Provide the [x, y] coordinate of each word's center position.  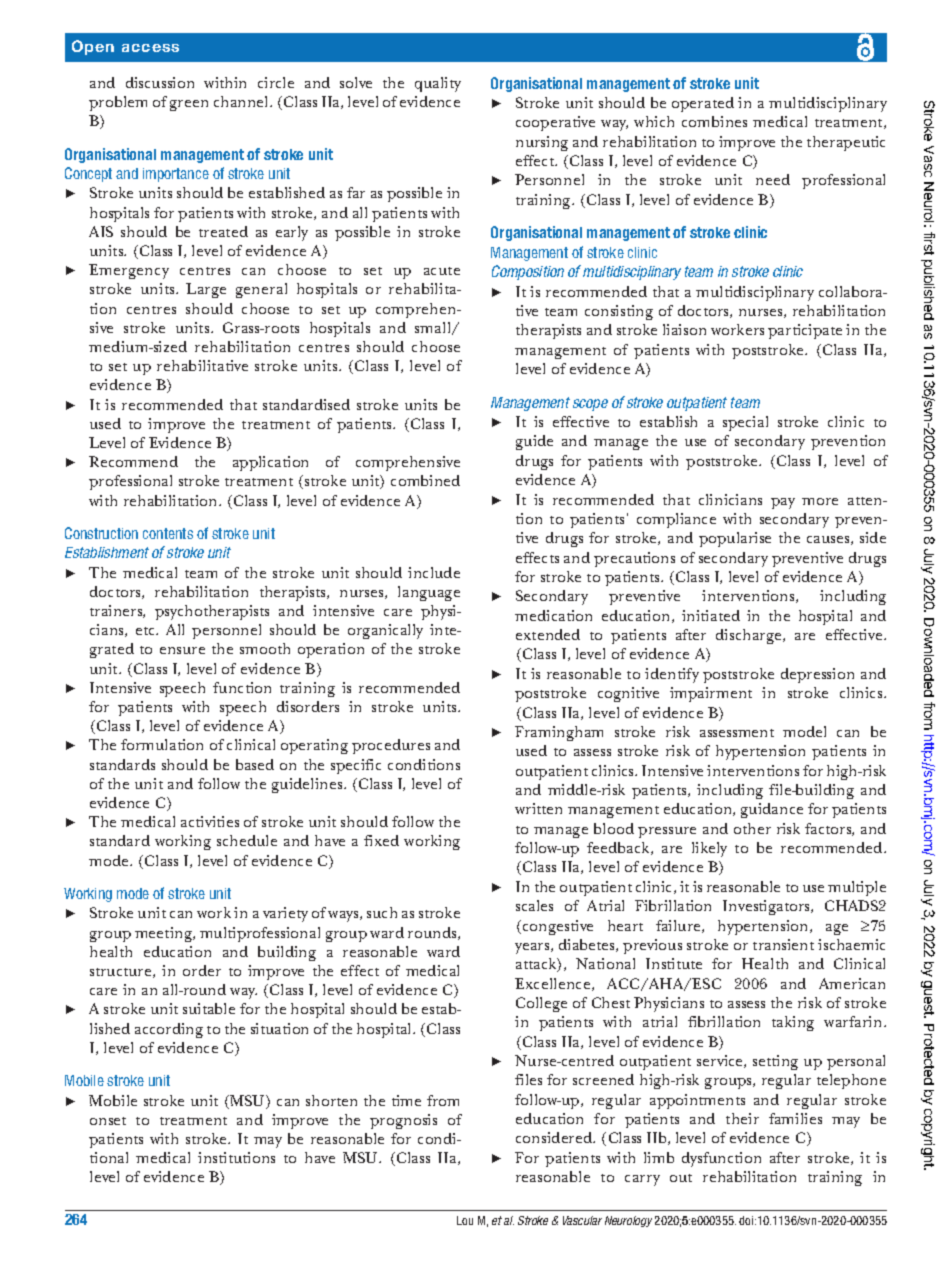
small [434, 328]
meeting [165, 934]
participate [805, 331]
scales [534, 905]
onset [108, 1121]
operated [703, 104]
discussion [160, 82]
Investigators [768, 907]
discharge [750, 636]
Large [206, 290]
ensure [182, 650]
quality [438, 84]
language [429, 593]
